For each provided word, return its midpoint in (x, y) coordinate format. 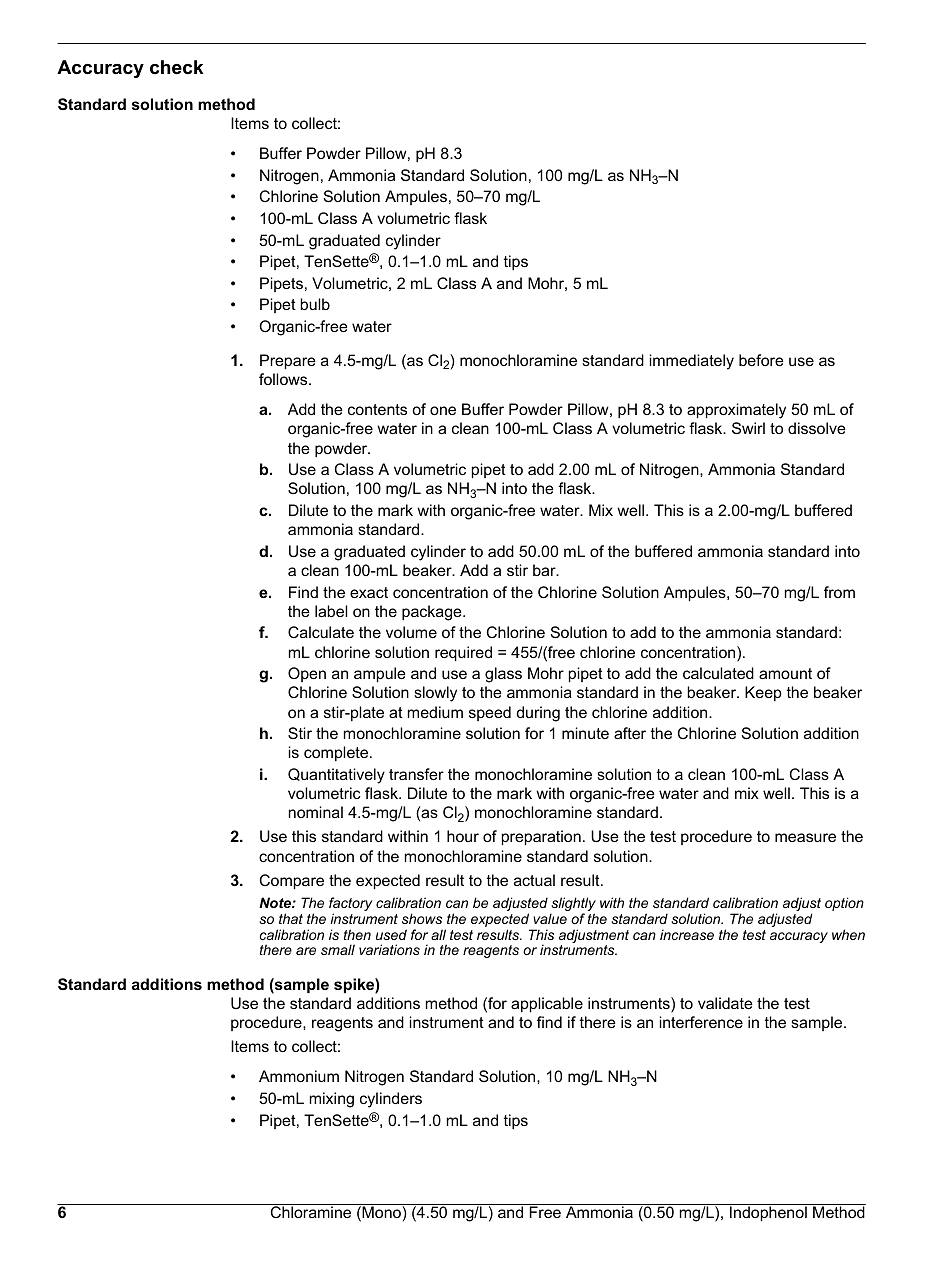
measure (805, 837)
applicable (547, 1004)
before (761, 360)
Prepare (288, 361)
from (839, 592)
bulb (315, 304)
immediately (692, 362)
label (331, 611)
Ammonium (299, 1076)
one (443, 410)
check (177, 67)
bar (545, 570)
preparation (541, 837)
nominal (316, 812)
